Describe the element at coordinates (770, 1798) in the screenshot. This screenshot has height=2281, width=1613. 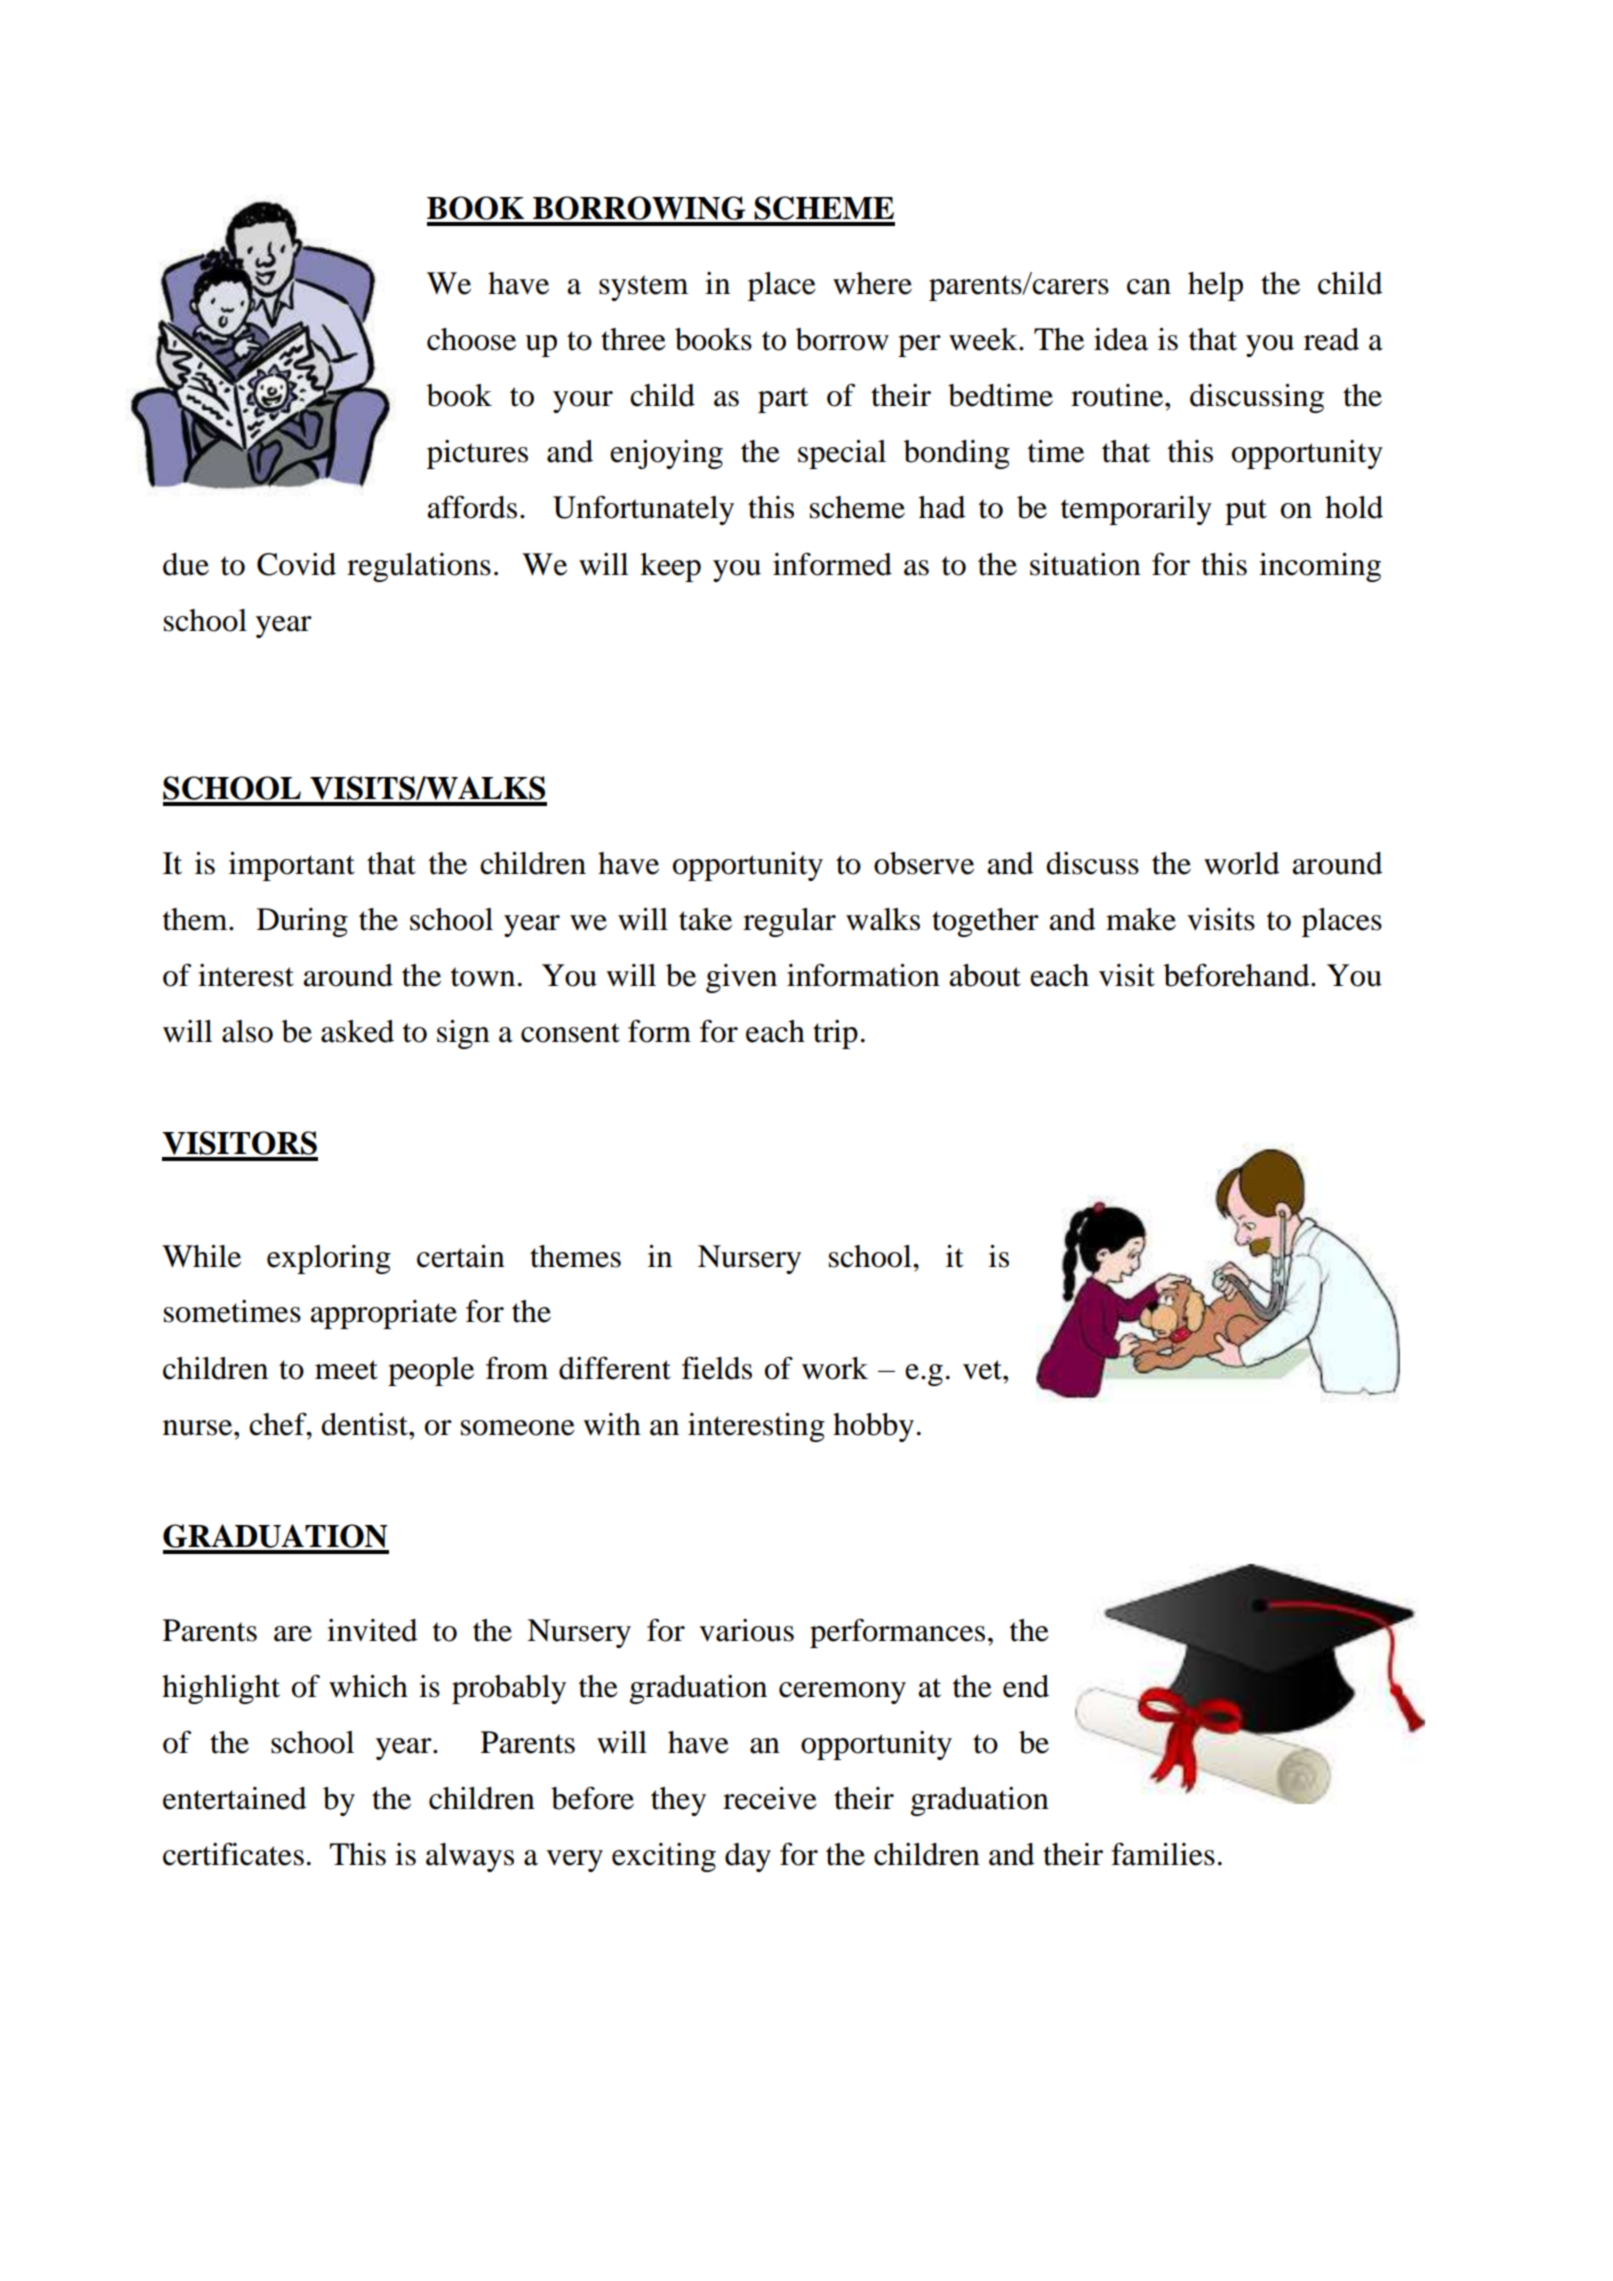
I see `receive` at that location.
